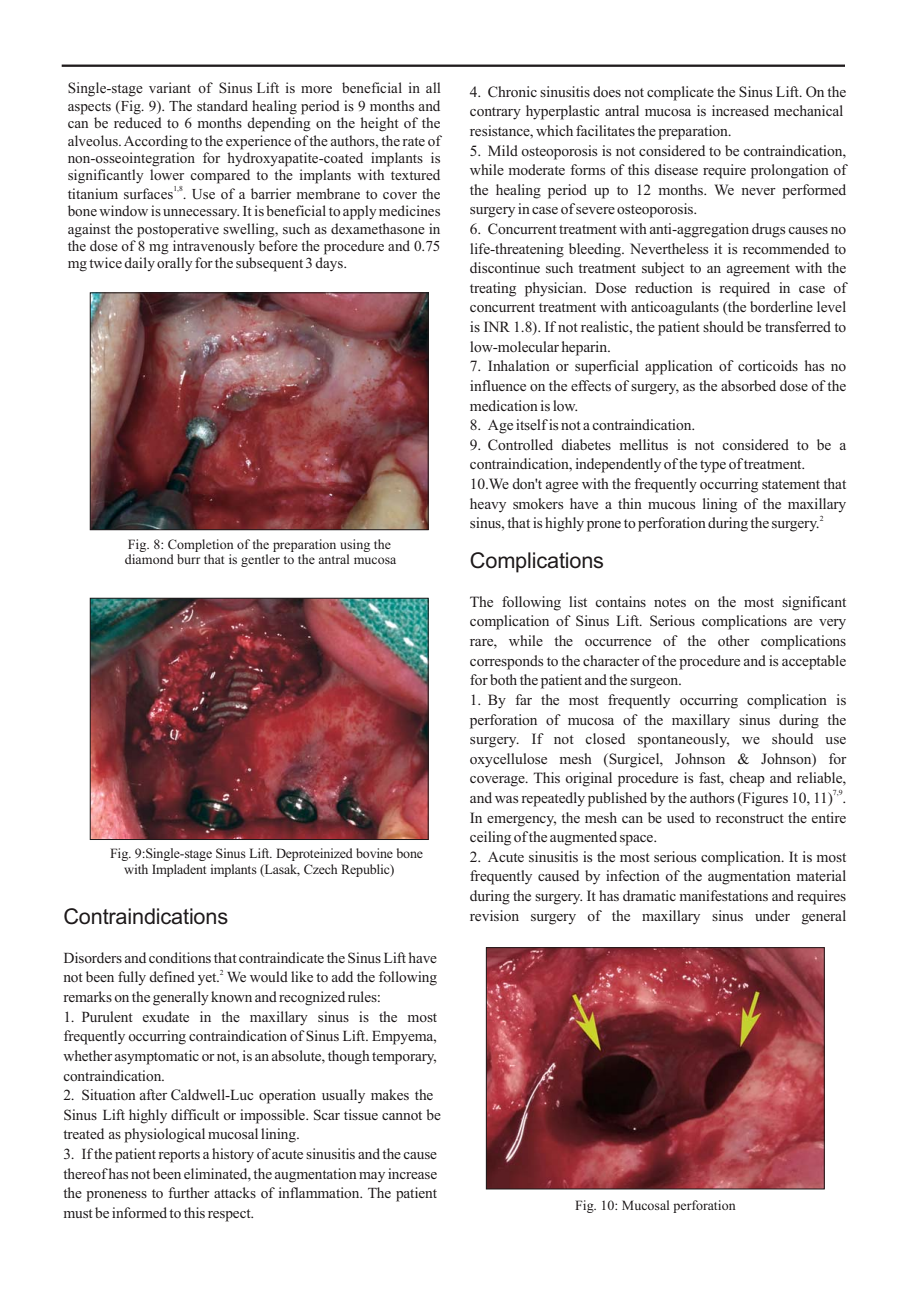 Image resolution: width=924 pixels, height=1308 pixels. Describe the element at coordinates (321, 869) in the screenshot. I see `Czech` at that location.
